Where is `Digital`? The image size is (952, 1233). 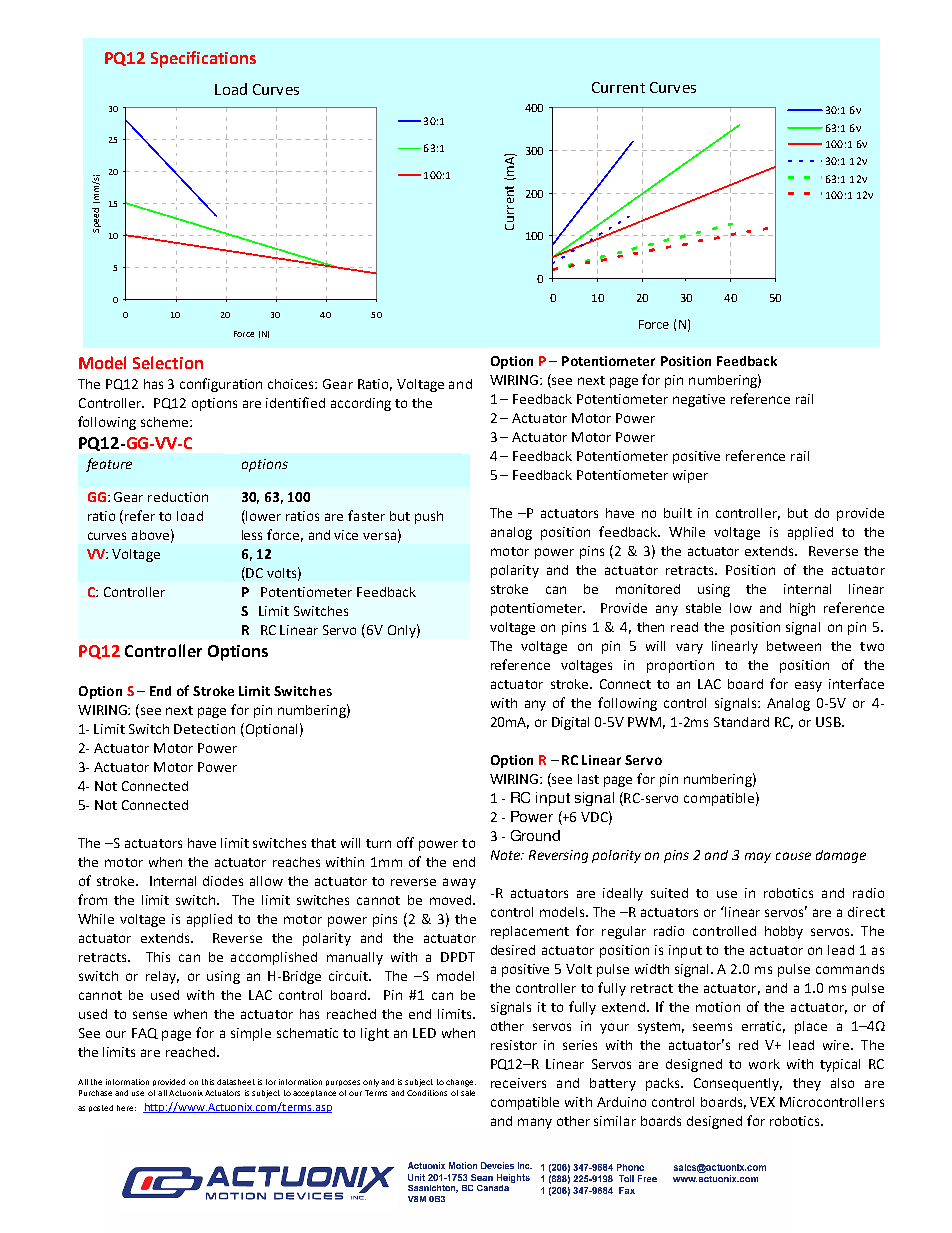
Digital is located at coordinates (570, 723).
